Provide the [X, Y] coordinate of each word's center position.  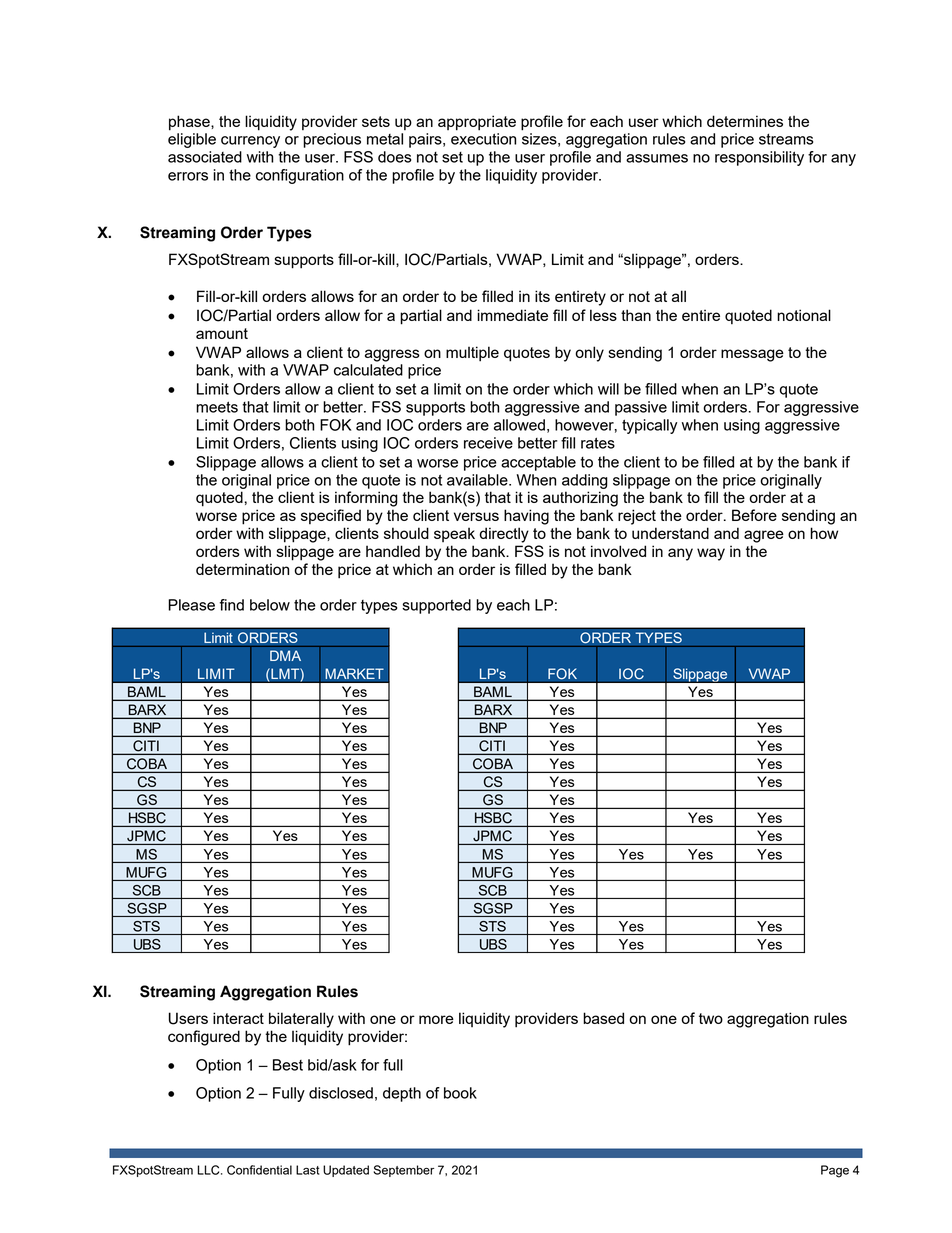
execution [483, 139]
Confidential [259, 1170]
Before [754, 515]
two [711, 1018]
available [478, 480]
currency [250, 142]
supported [436, 606]
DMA [285, 655]
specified [331, 516]
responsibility [759, 158]
